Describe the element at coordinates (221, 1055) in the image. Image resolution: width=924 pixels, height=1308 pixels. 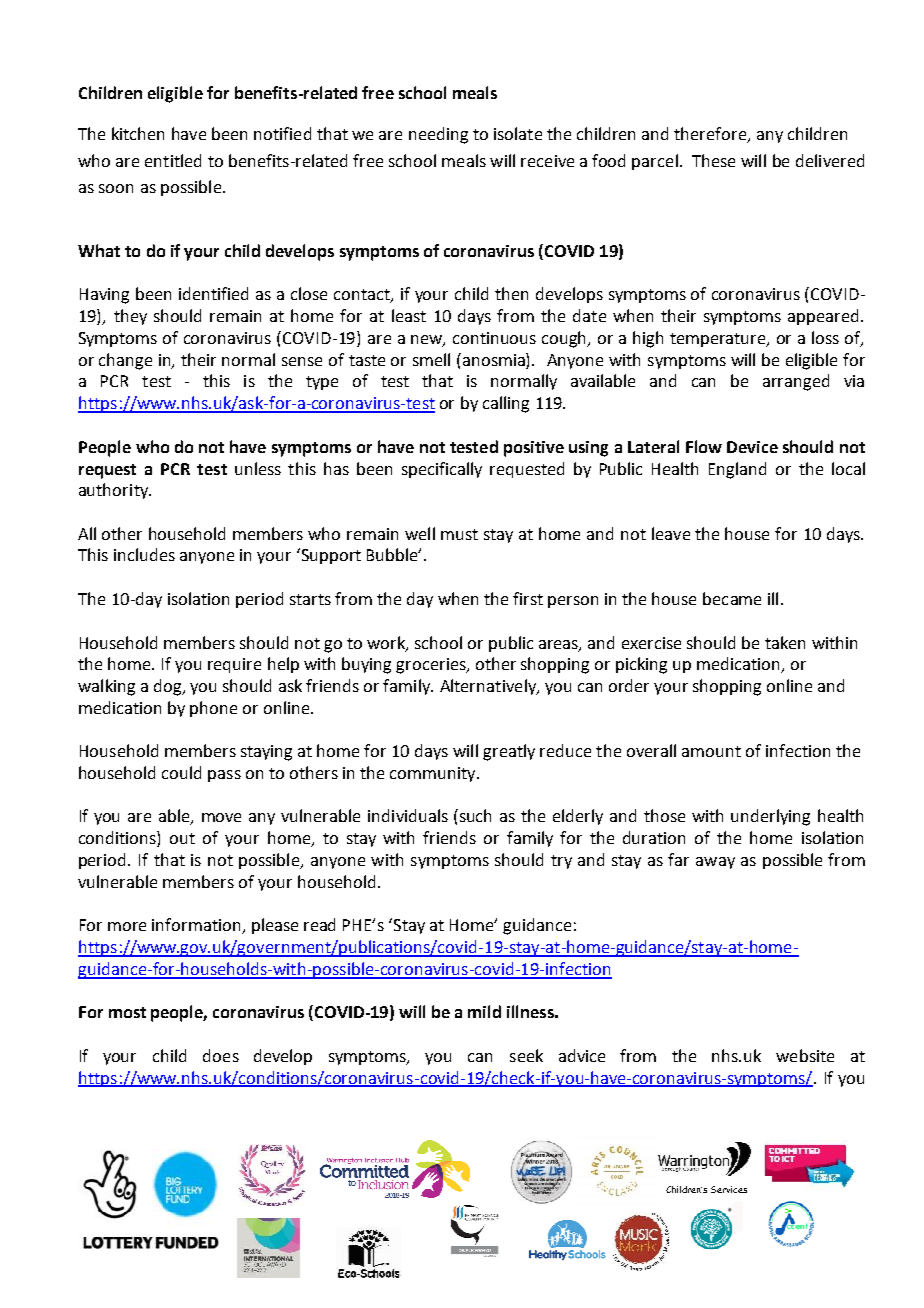
I see `does` at that location.
